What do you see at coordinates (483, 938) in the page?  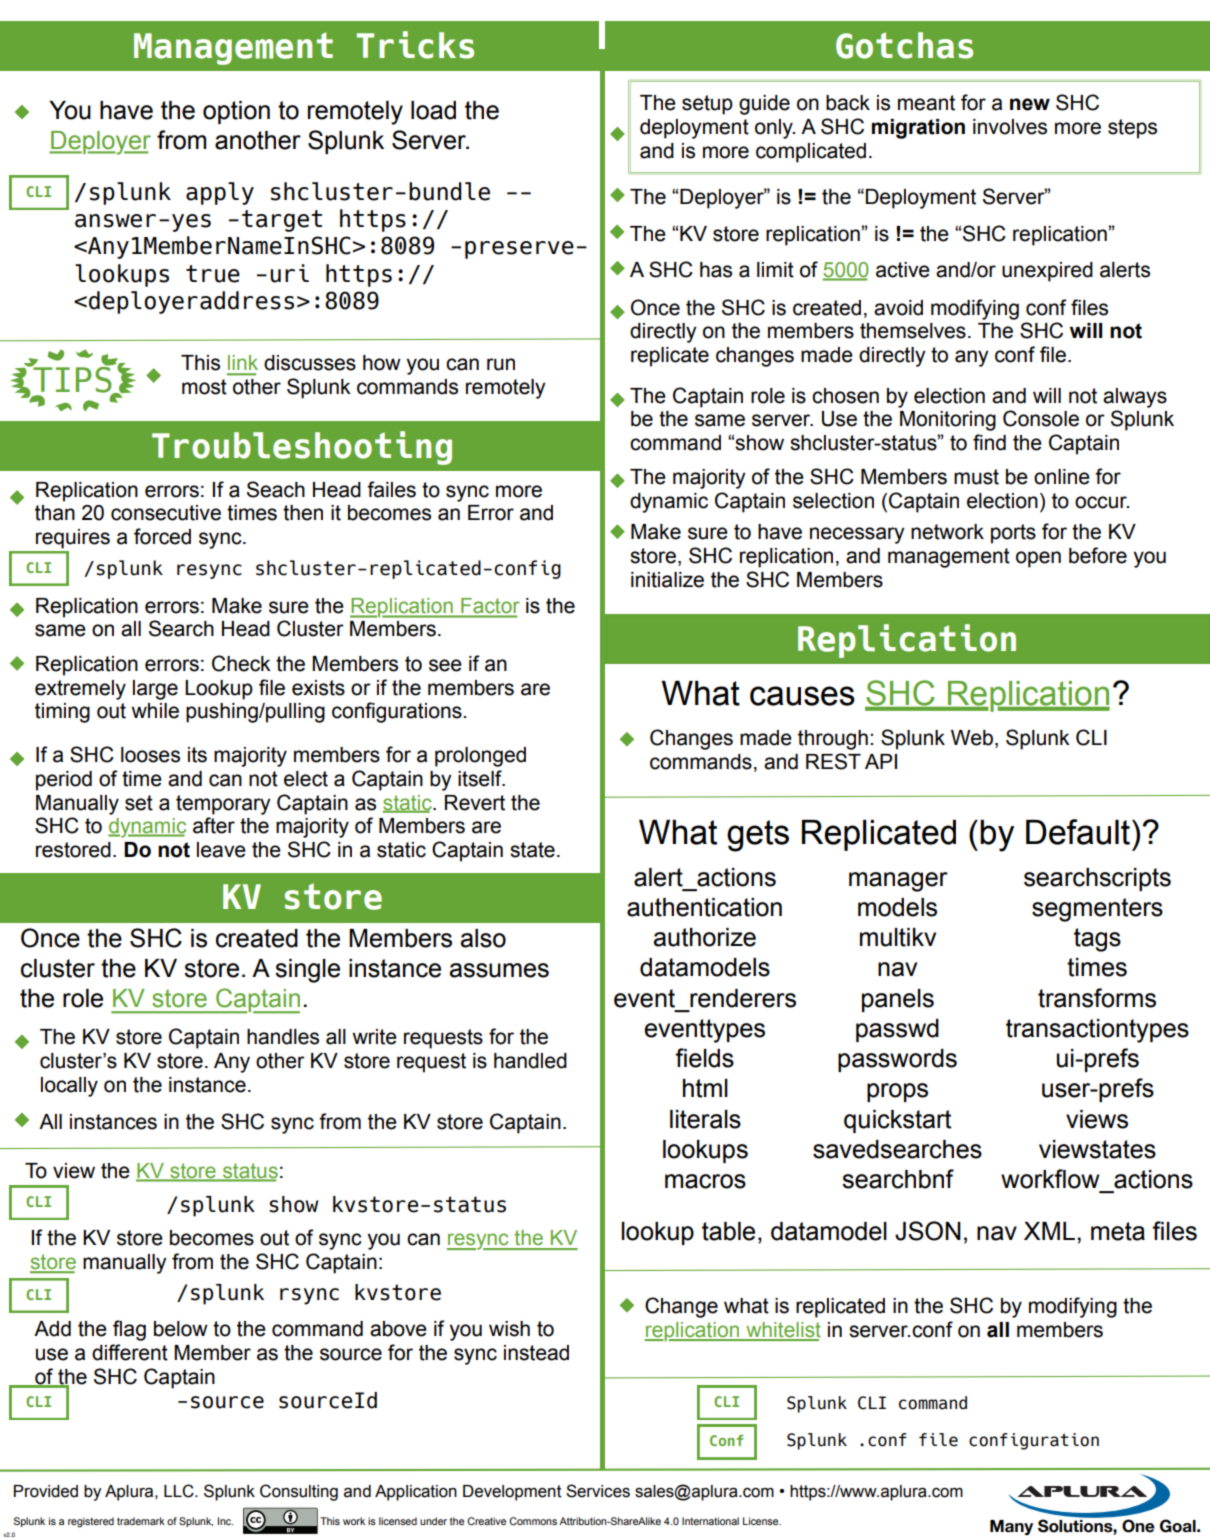 I see `also` at bounding box center [483, 938].
